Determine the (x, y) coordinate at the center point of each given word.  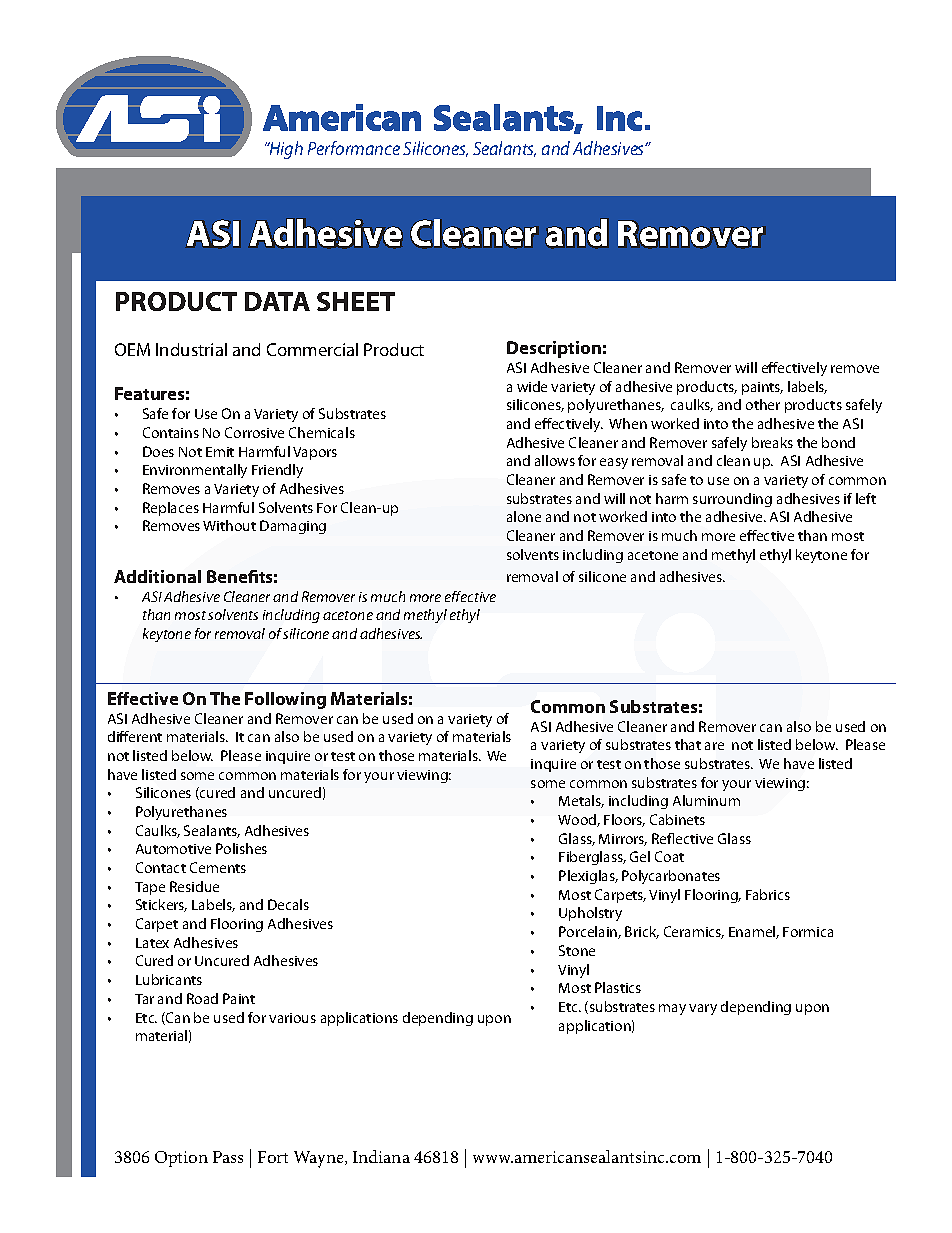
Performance (354, 148)
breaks (772, 442)
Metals (581, 801)
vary (703, 1009)
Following (285, 700)
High (285, 150)
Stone (577, 950)
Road (202, 998)
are (714, 746)
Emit (220, 452)
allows (555, 460)
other (763, 404)
